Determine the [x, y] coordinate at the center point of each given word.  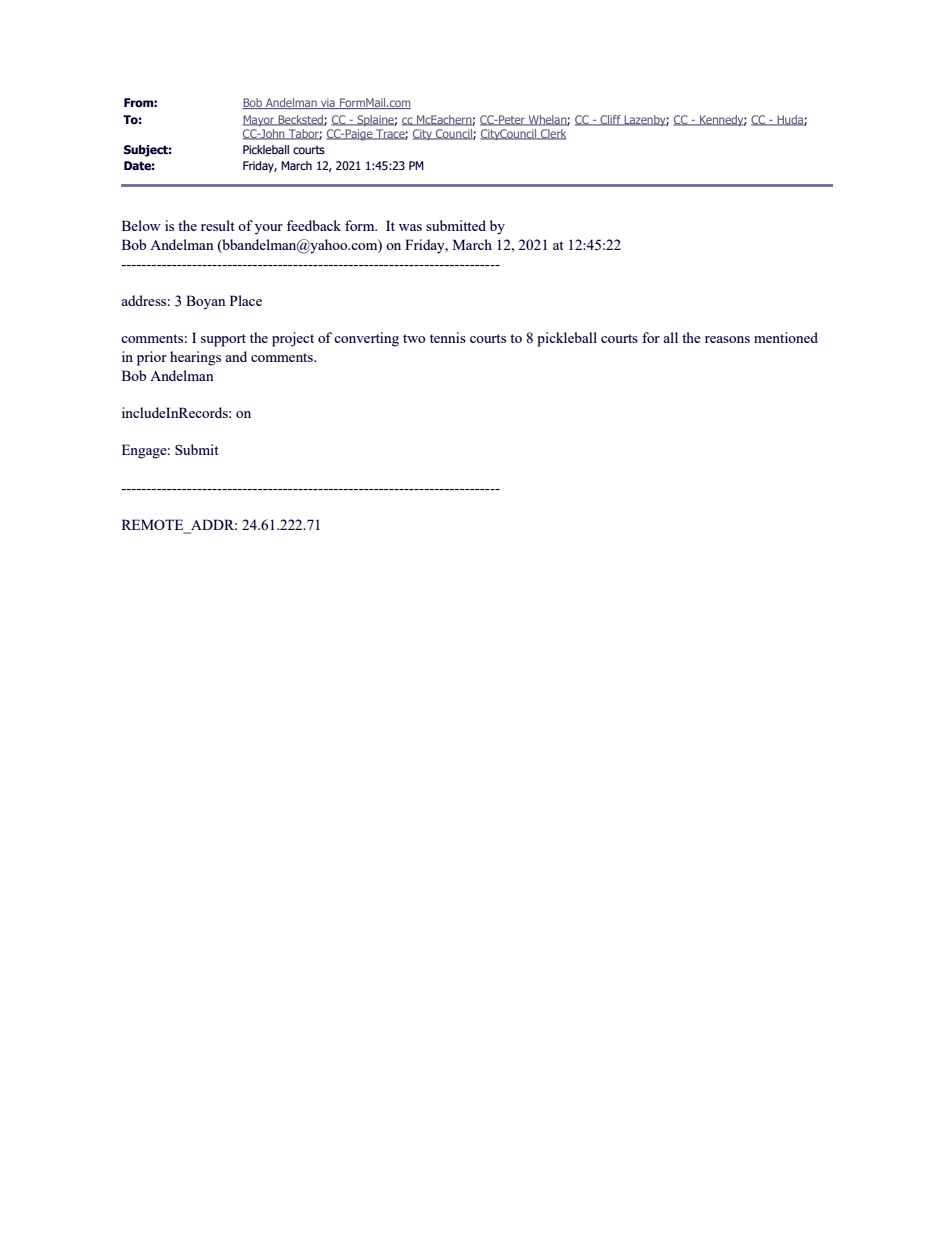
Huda [790, 120]
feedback [314, 225]
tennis [448, 337]
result [218, 225]
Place [246, 300]
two [414, 338]
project [293, 339]
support [223, 340]
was [410, 227]
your [269, 229]
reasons [727, 339]
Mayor [260, 121]
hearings [195, 358]
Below [141, 225]
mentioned [786, 337]
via [327, 103]
